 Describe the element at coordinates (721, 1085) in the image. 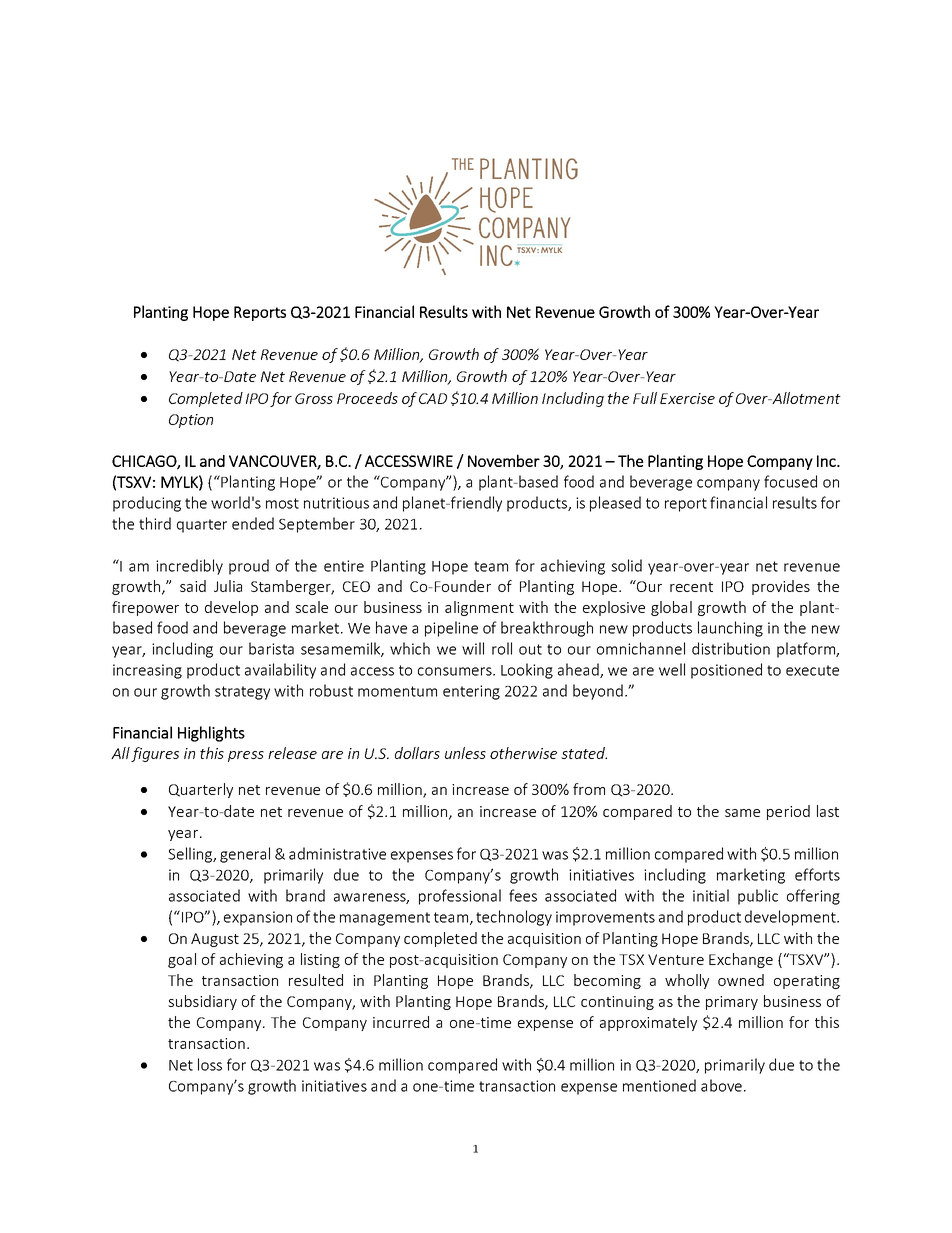

I see `above` at that location.
